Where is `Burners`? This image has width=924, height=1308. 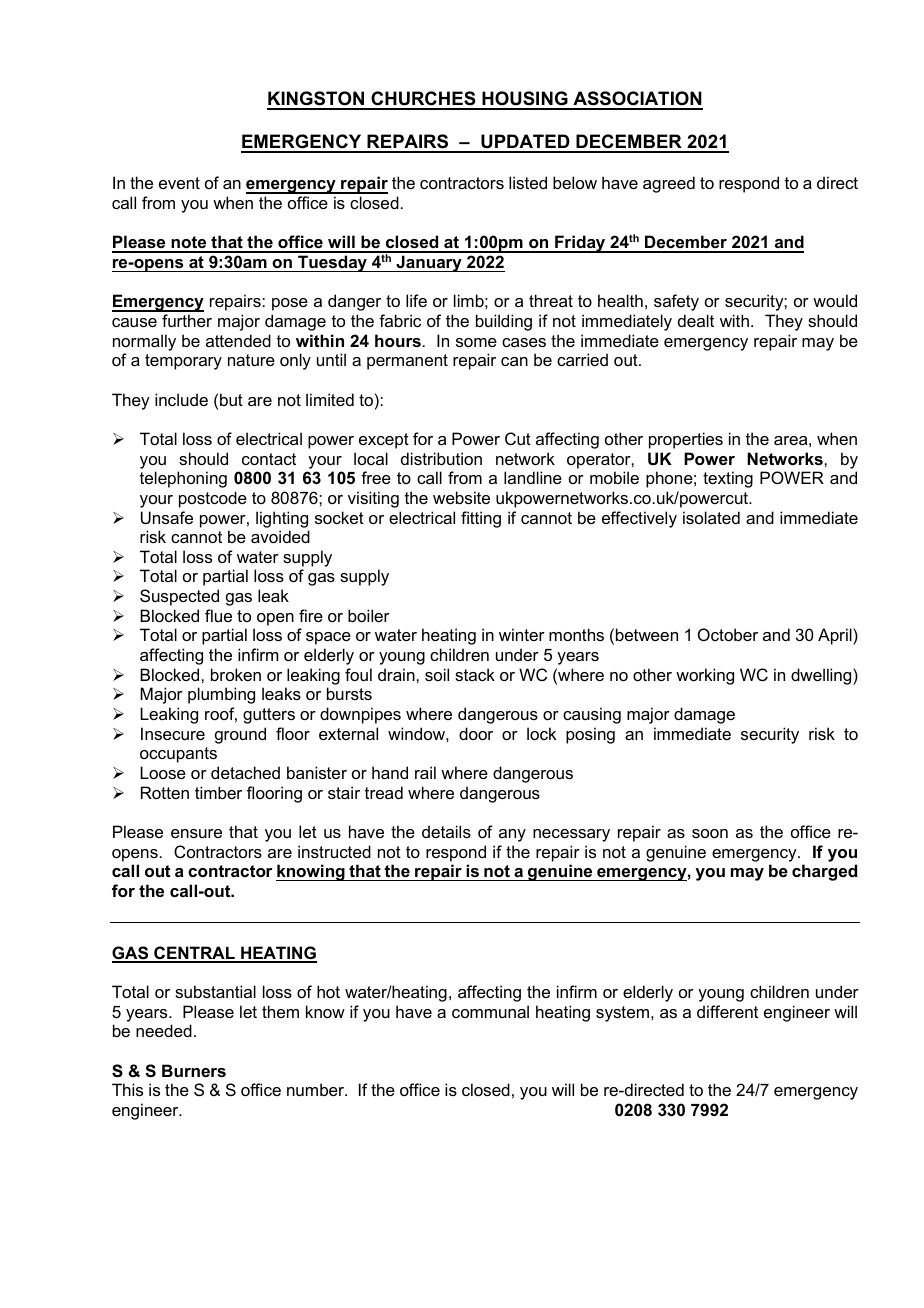
Burners is located at coordinates (194, 1070).
